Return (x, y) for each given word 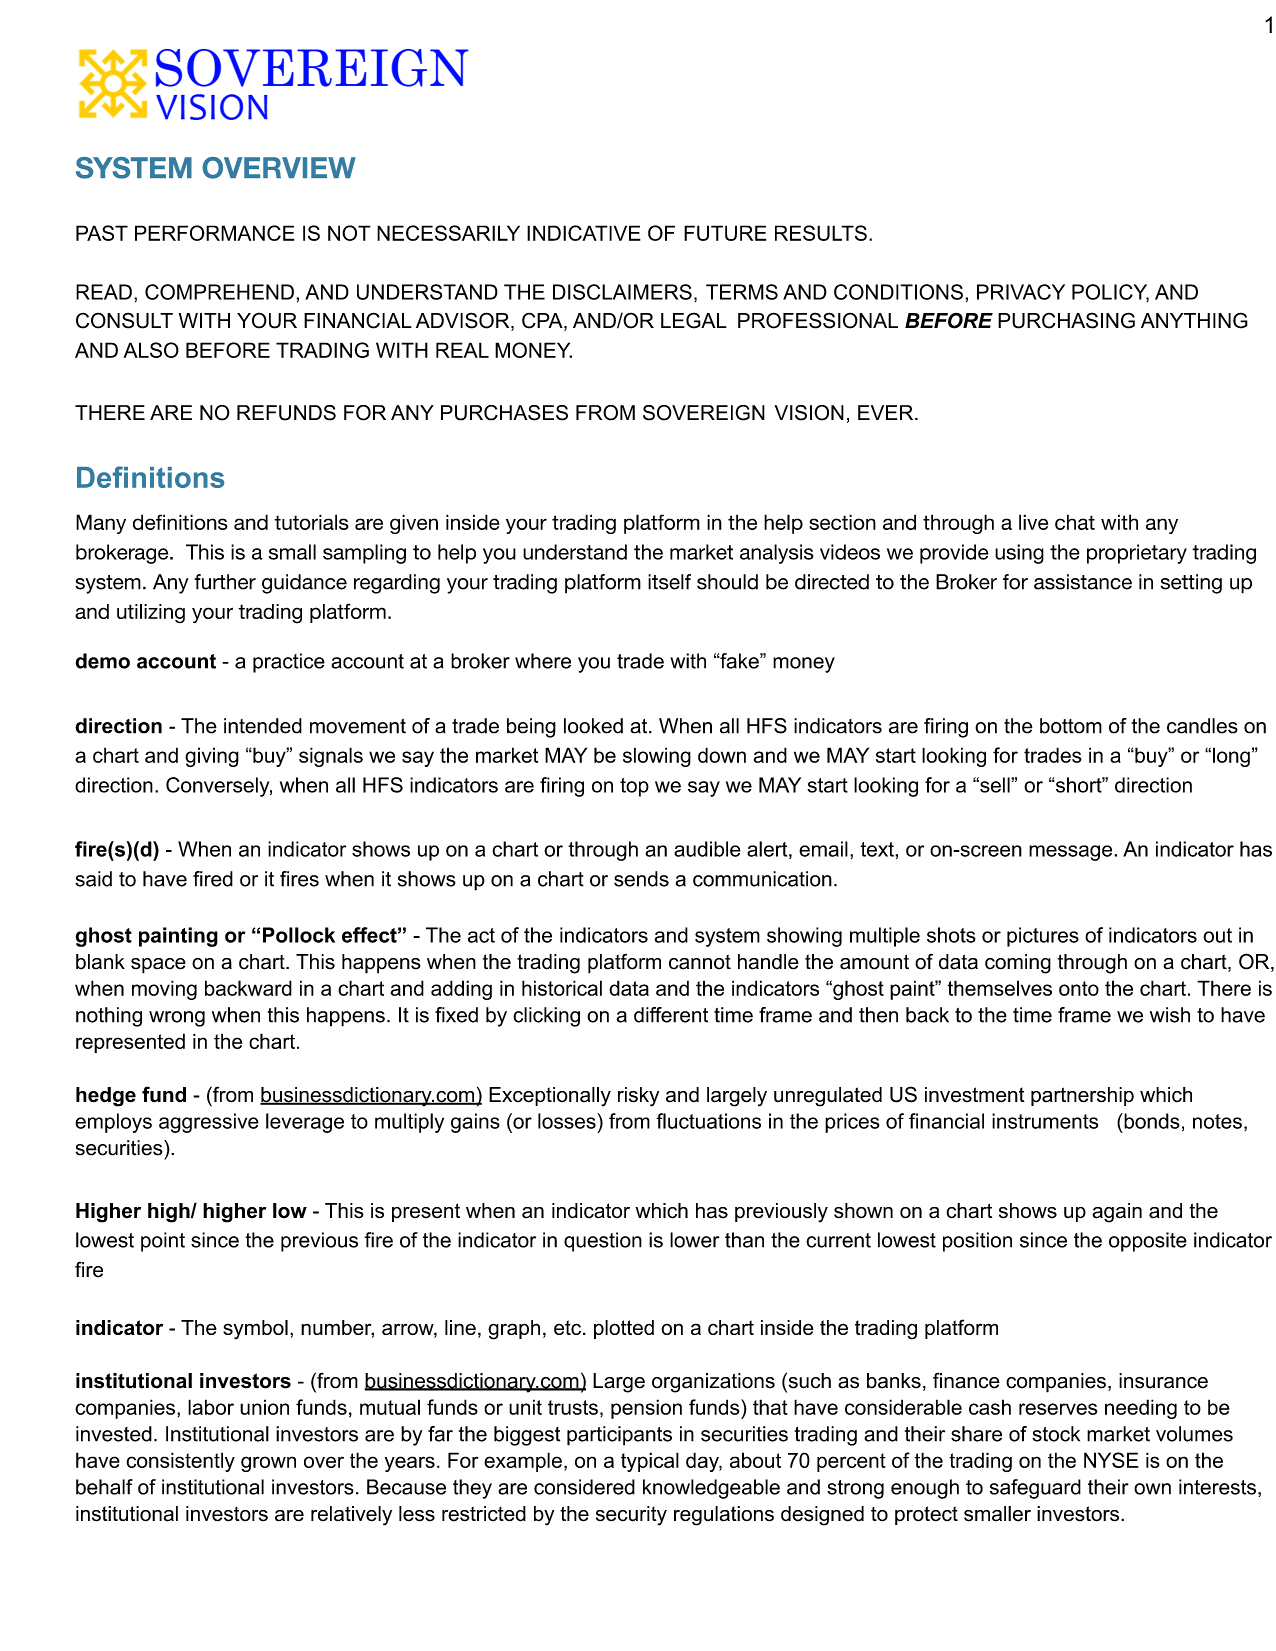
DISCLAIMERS (622, 292)
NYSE (1111, 1460)
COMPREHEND (219, 292)
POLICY (1110, 293)
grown (268, 1464)
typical (650, 1462)
